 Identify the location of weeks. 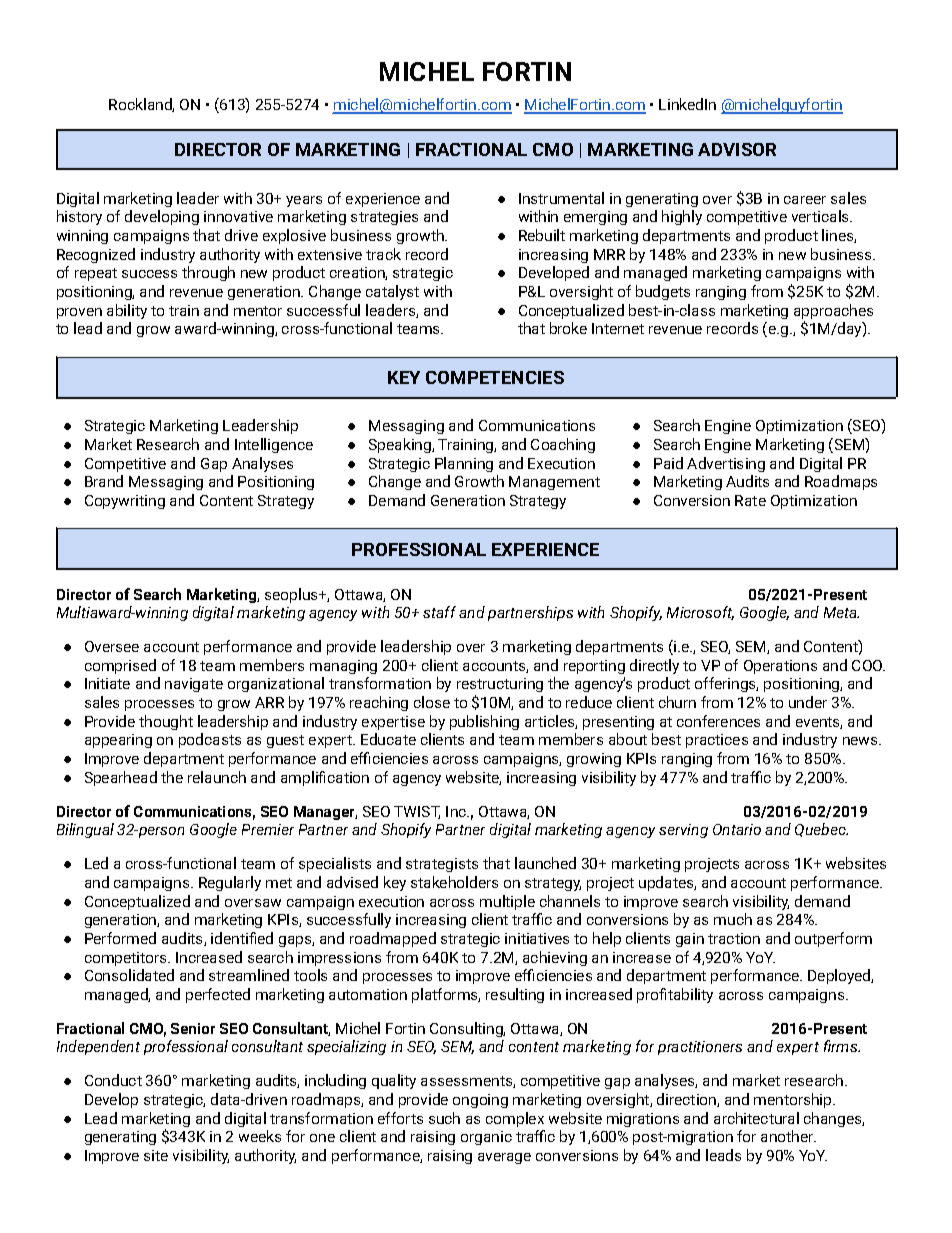
(260, 1136).
